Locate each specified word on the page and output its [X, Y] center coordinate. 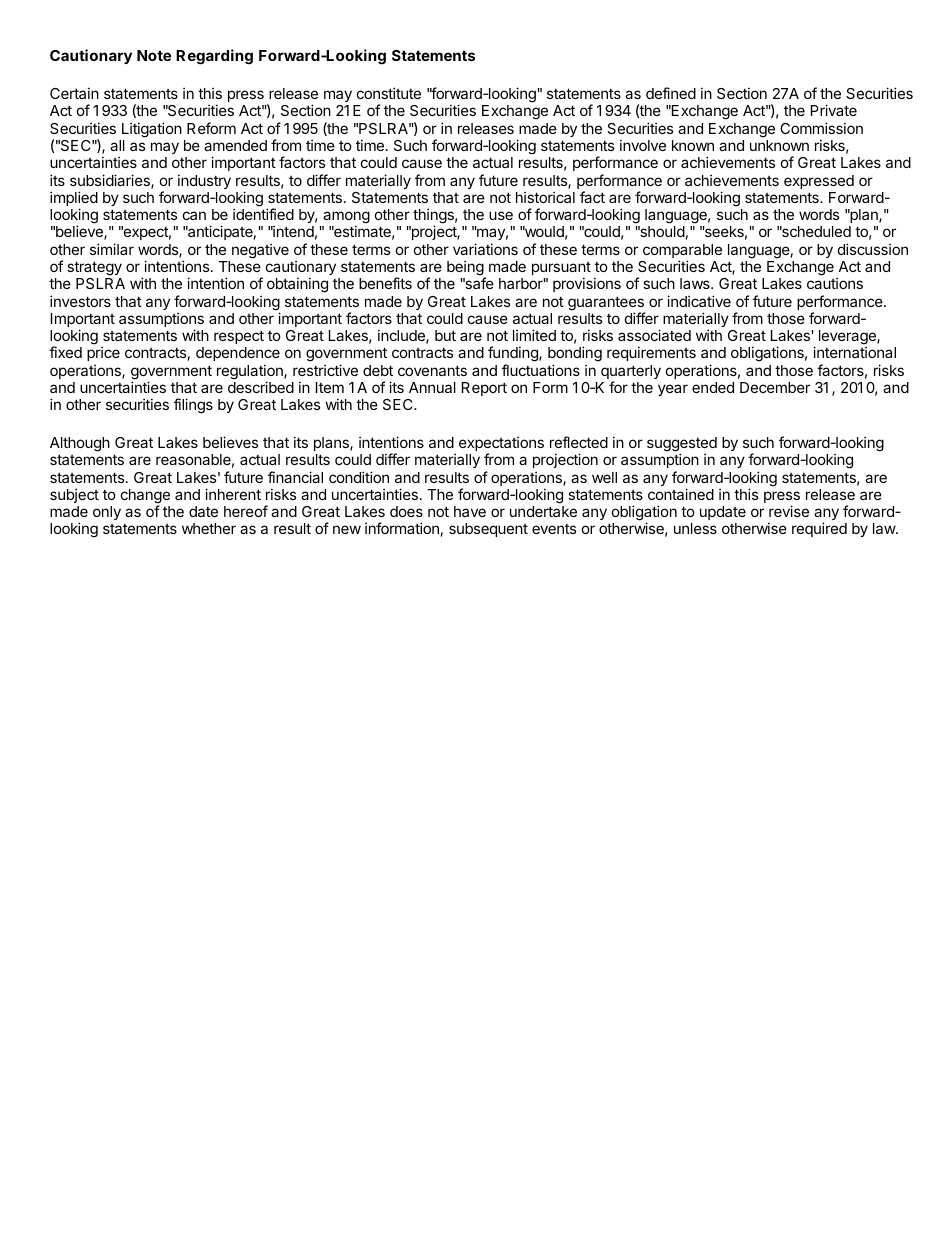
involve [643, 145]
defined [671, 93]
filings [193, 406]
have [470, 511]
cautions [835, 283]
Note [154, 55]
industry [204, 181]
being [466, 269]
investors [80, 301]
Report [484, 389]
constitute [389, 93]
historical [545, 197]
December [775, 387]
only [107, 513]
